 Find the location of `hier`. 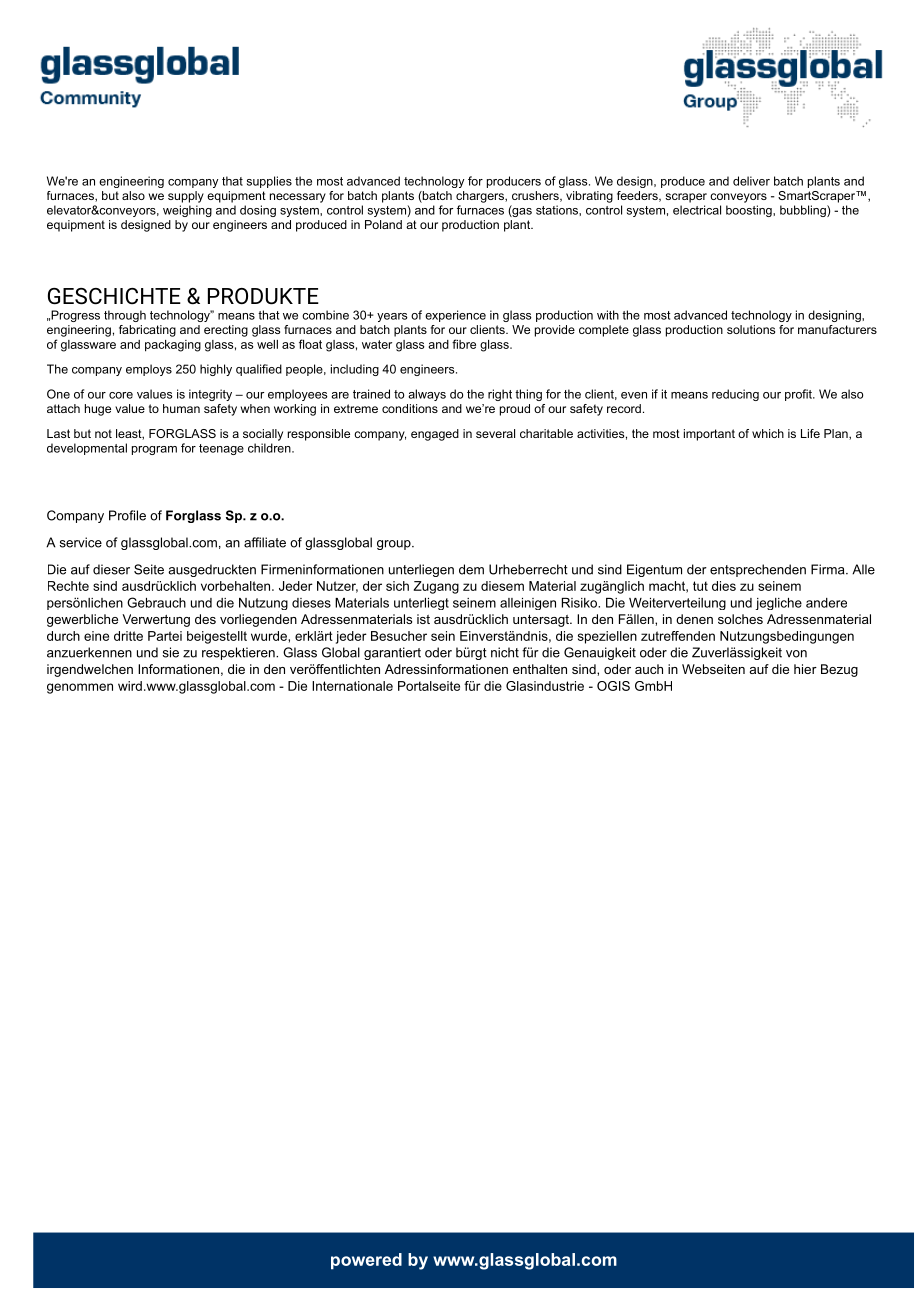

hier is located at coordinates (805, 669).
